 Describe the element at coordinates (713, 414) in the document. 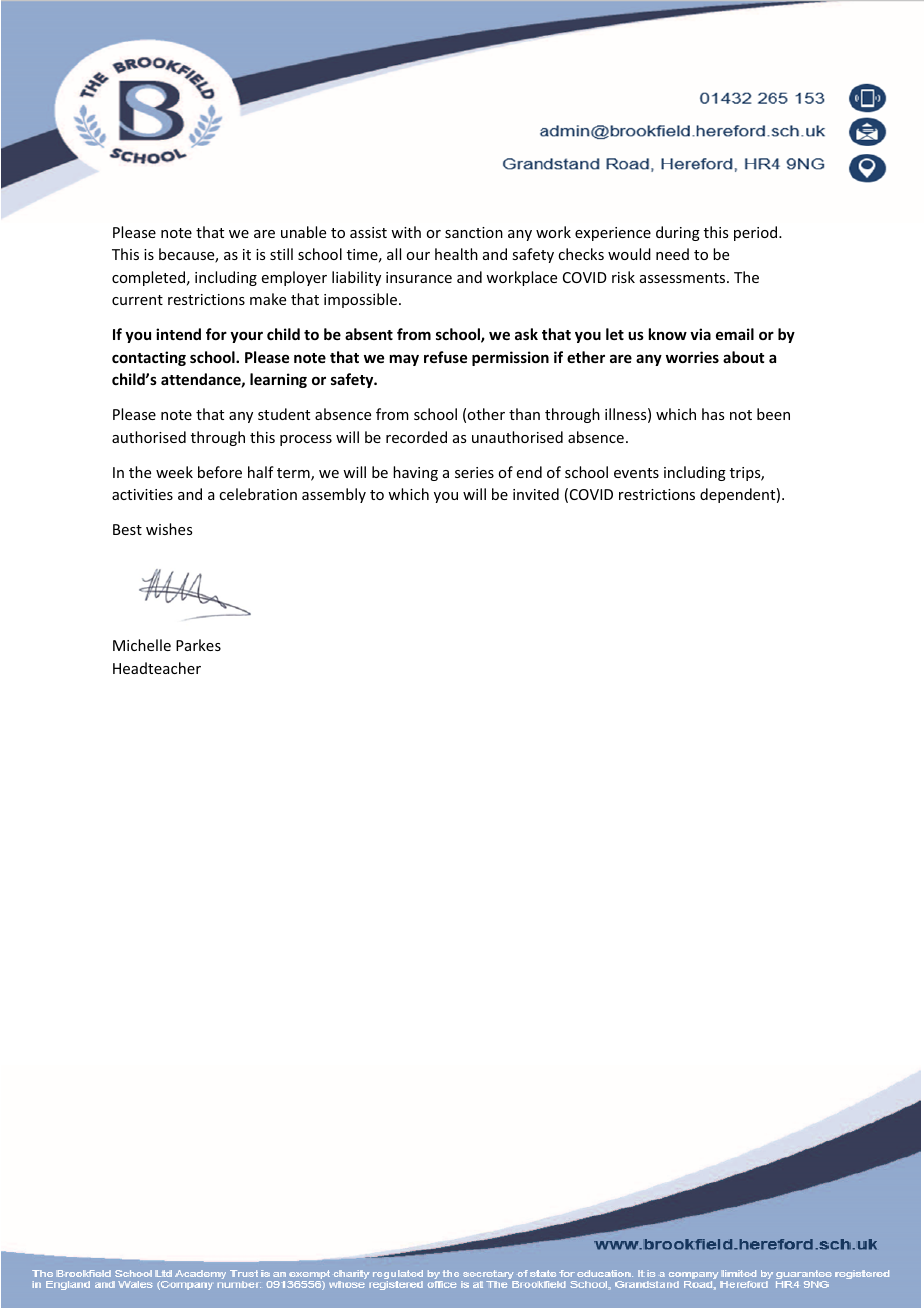

I see `has` at that location.
